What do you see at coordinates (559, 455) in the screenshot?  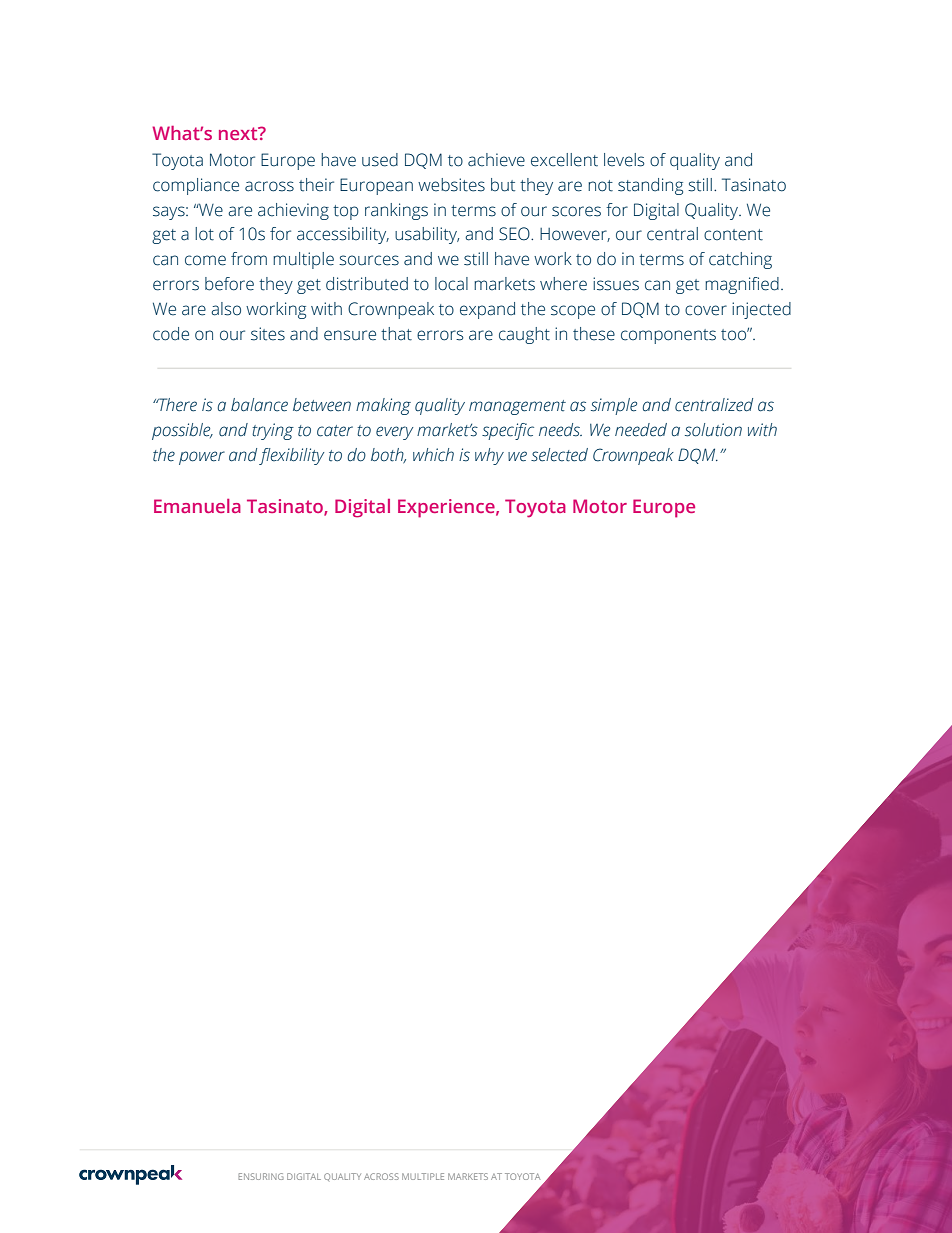 I see `selected` at bounding box center [559, 455].
